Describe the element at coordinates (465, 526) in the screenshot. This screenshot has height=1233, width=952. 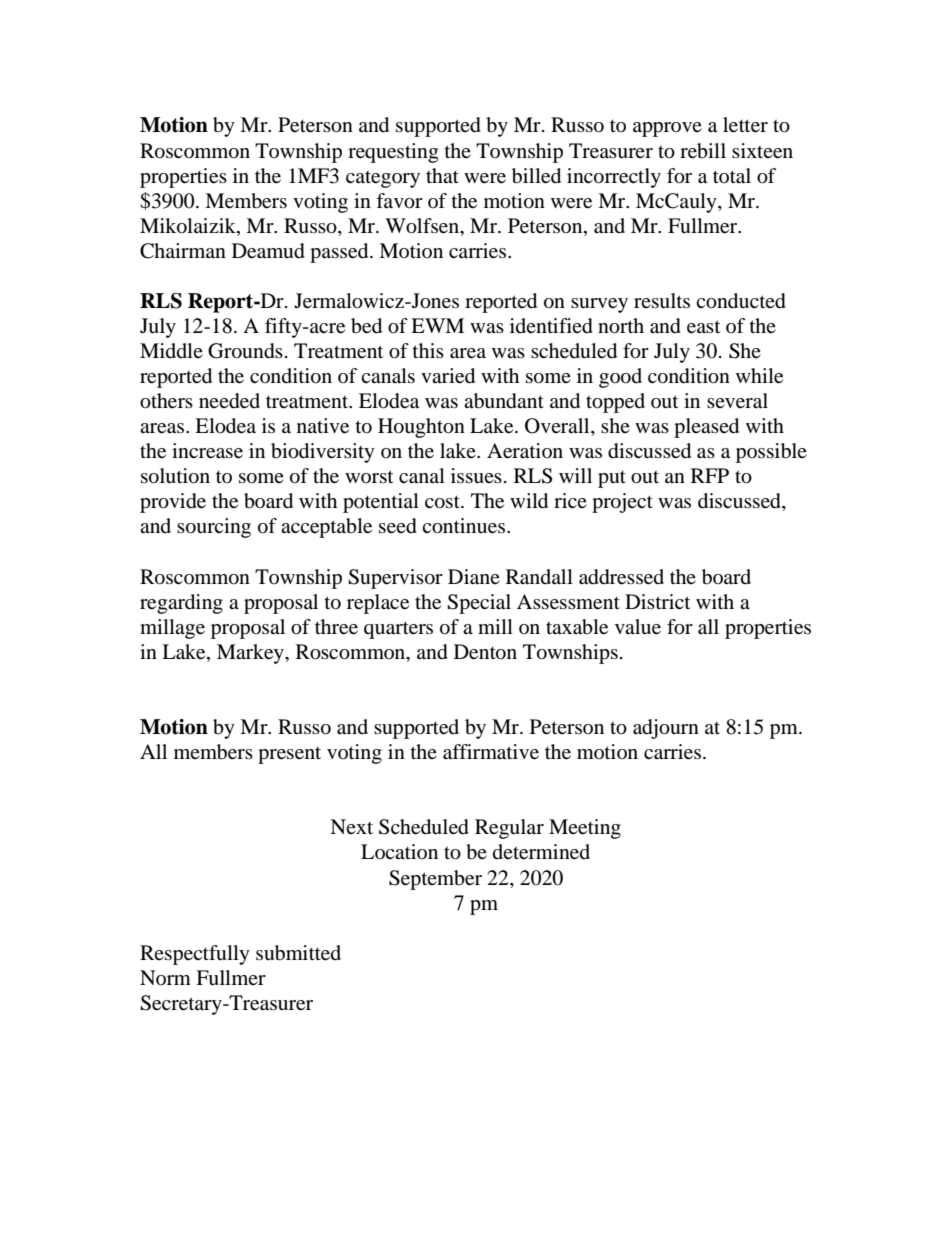
I see `continues` at that location.
